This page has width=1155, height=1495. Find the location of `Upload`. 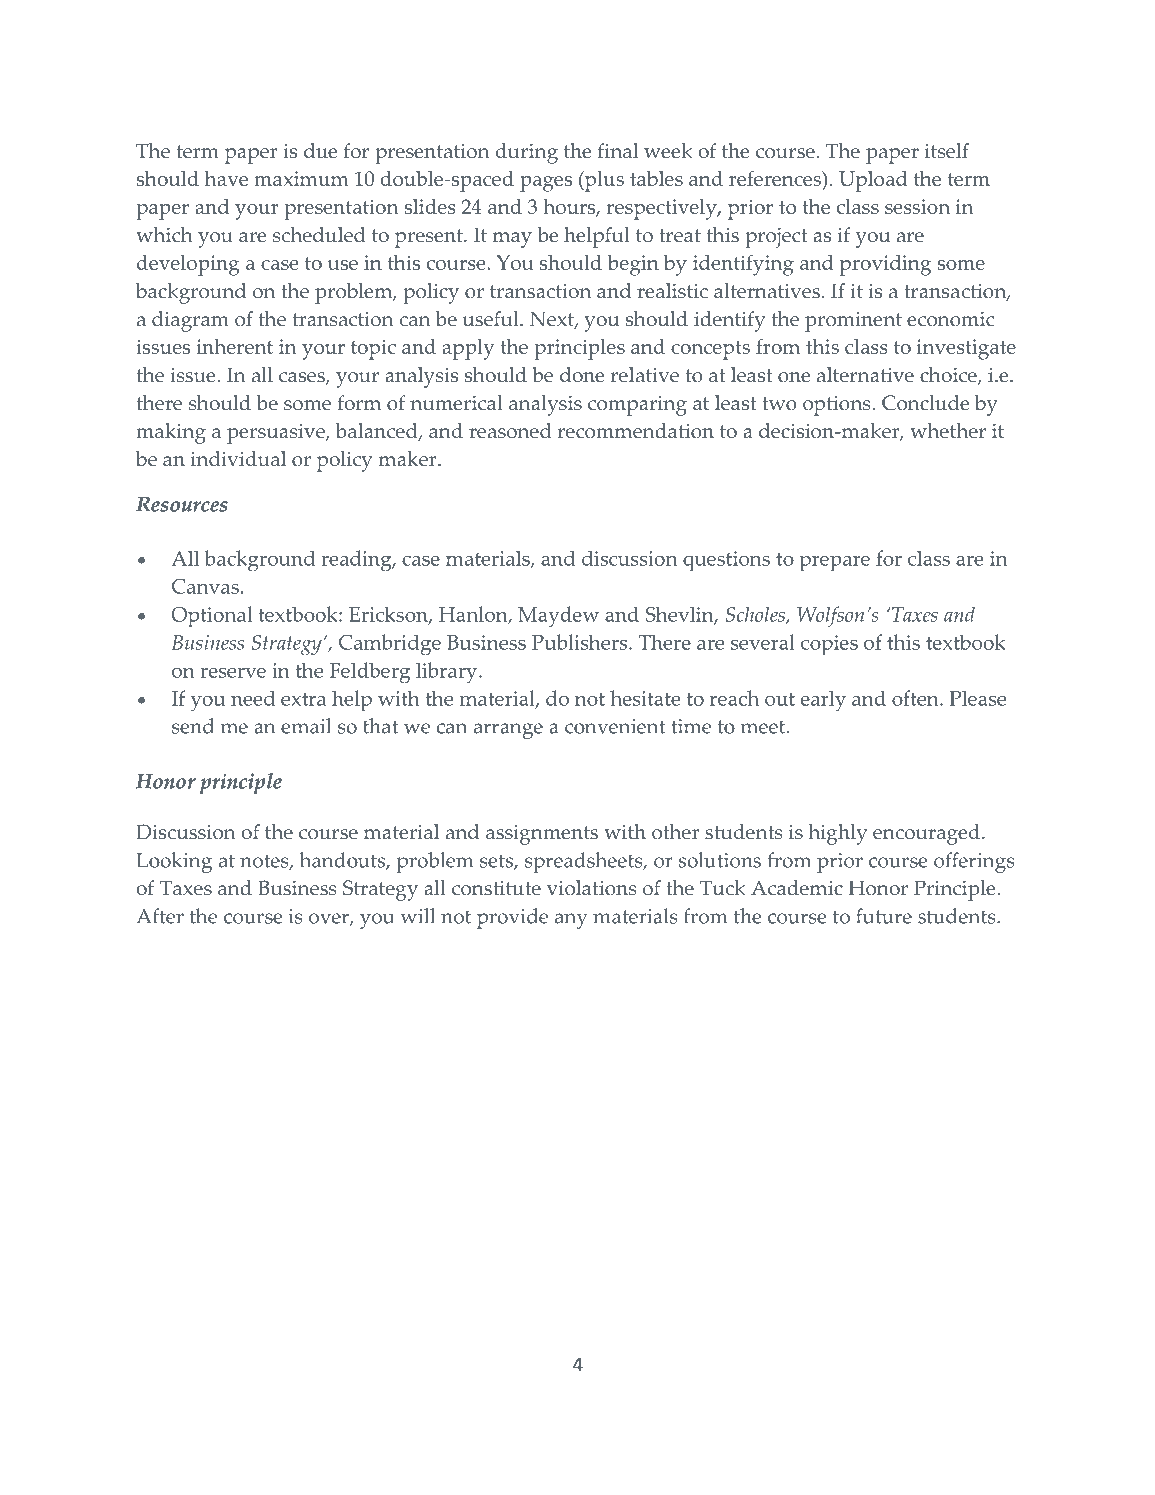

Upload is located at coordinates (873, 181).
